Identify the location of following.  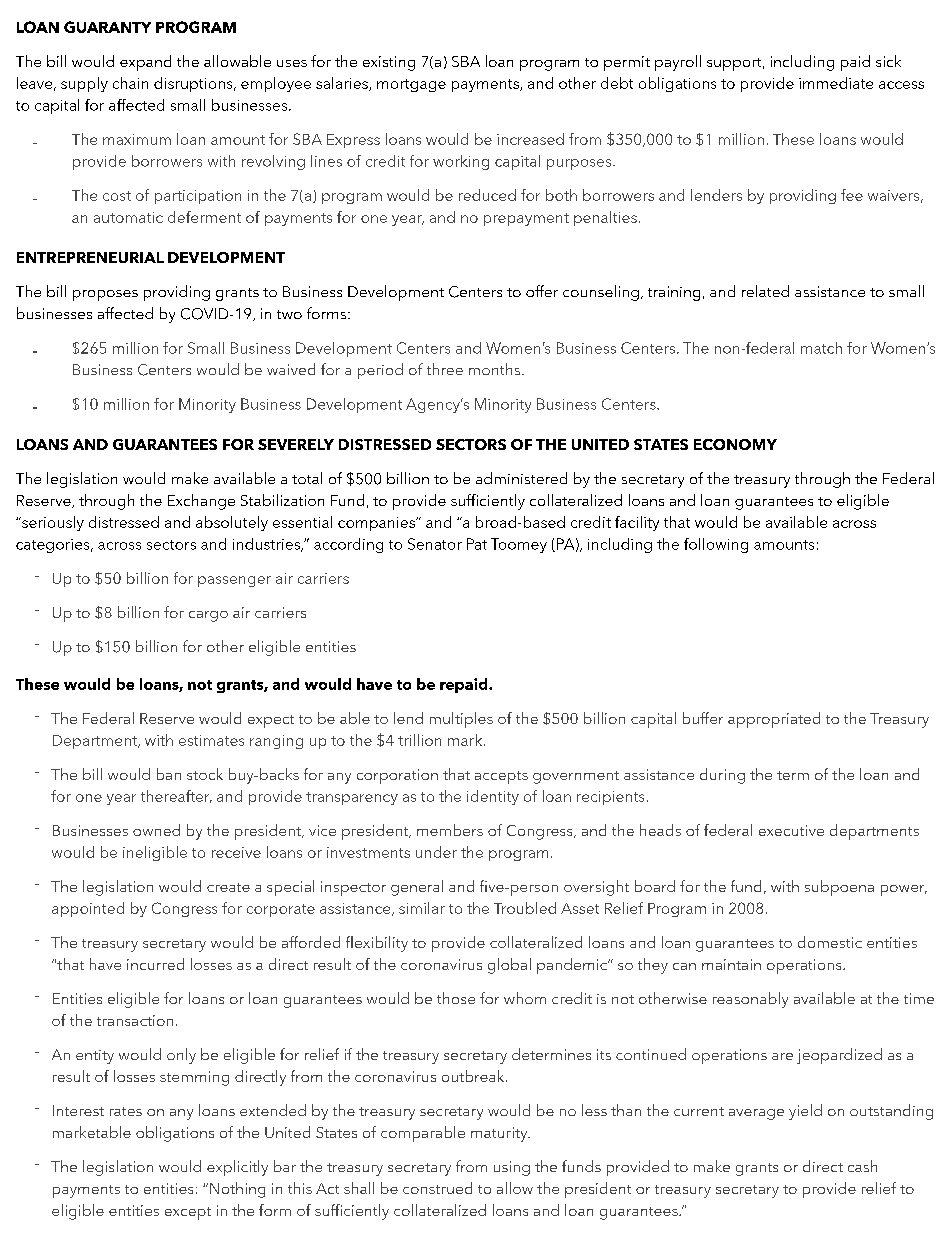
(716, 545).
